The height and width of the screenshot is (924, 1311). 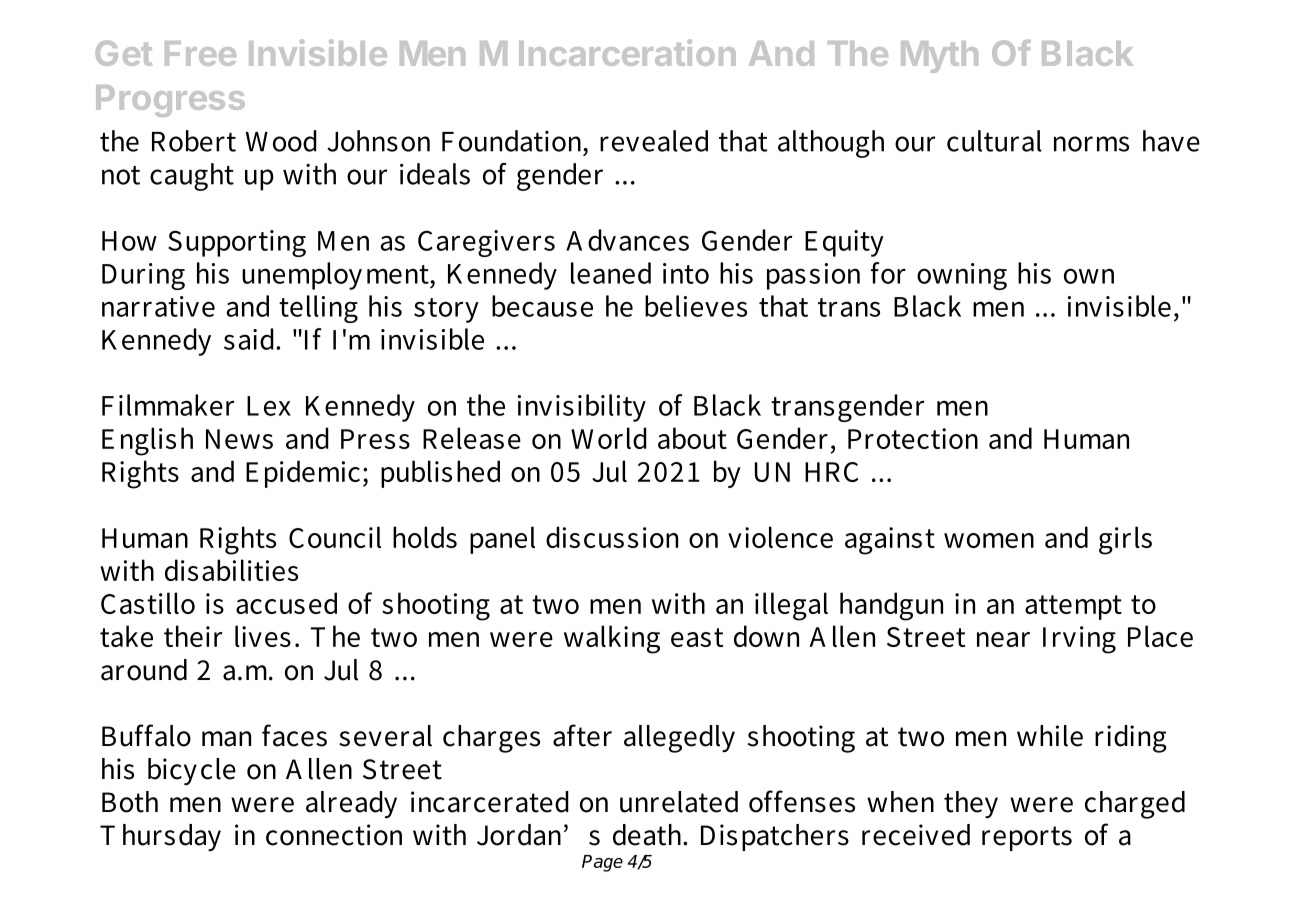 I want to click on walking, so click(x=612, y=639).
